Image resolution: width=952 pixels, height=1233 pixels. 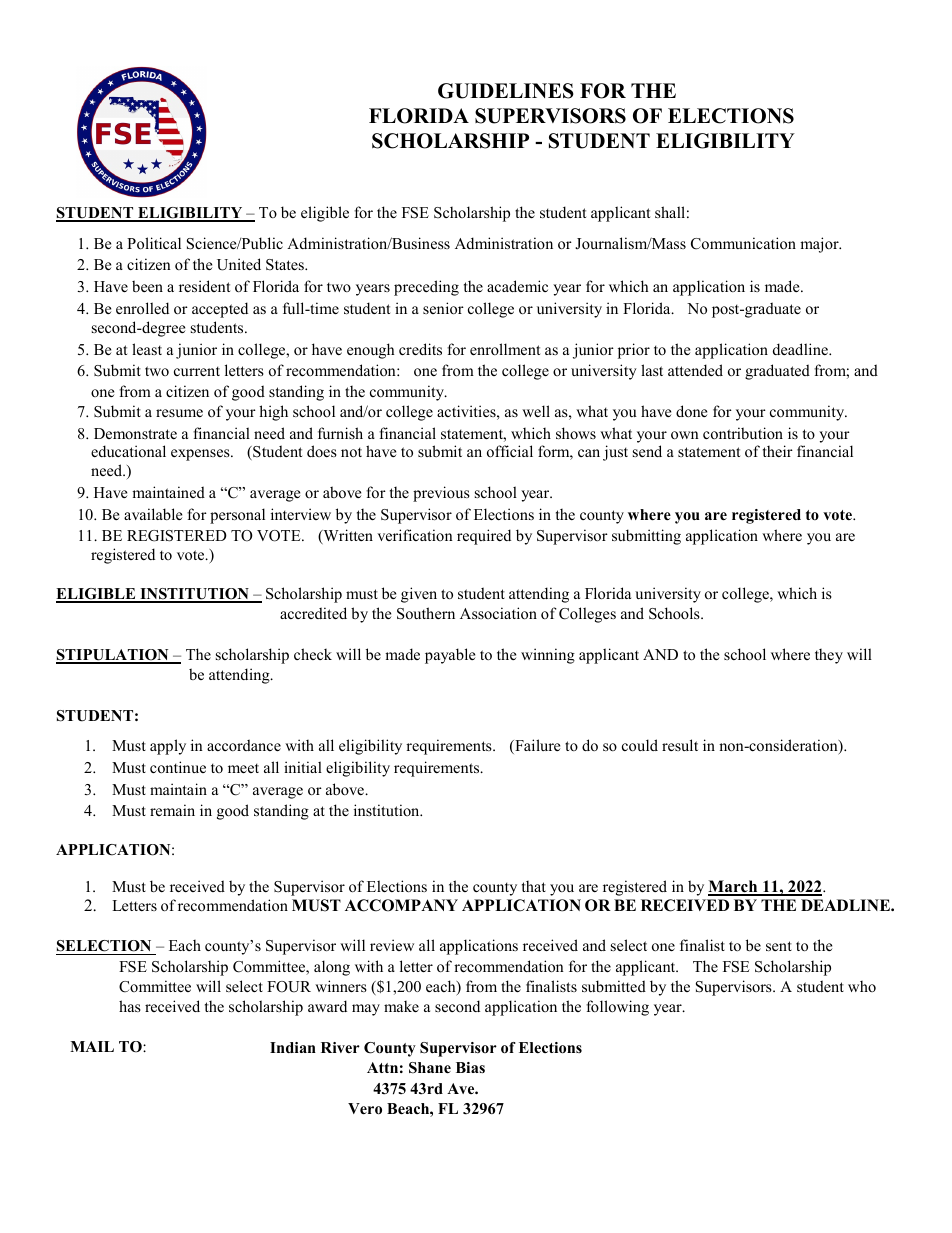 What do you see at coordinates (829, 656) in the page?
I see `they` at bounding box center [829, 656].
